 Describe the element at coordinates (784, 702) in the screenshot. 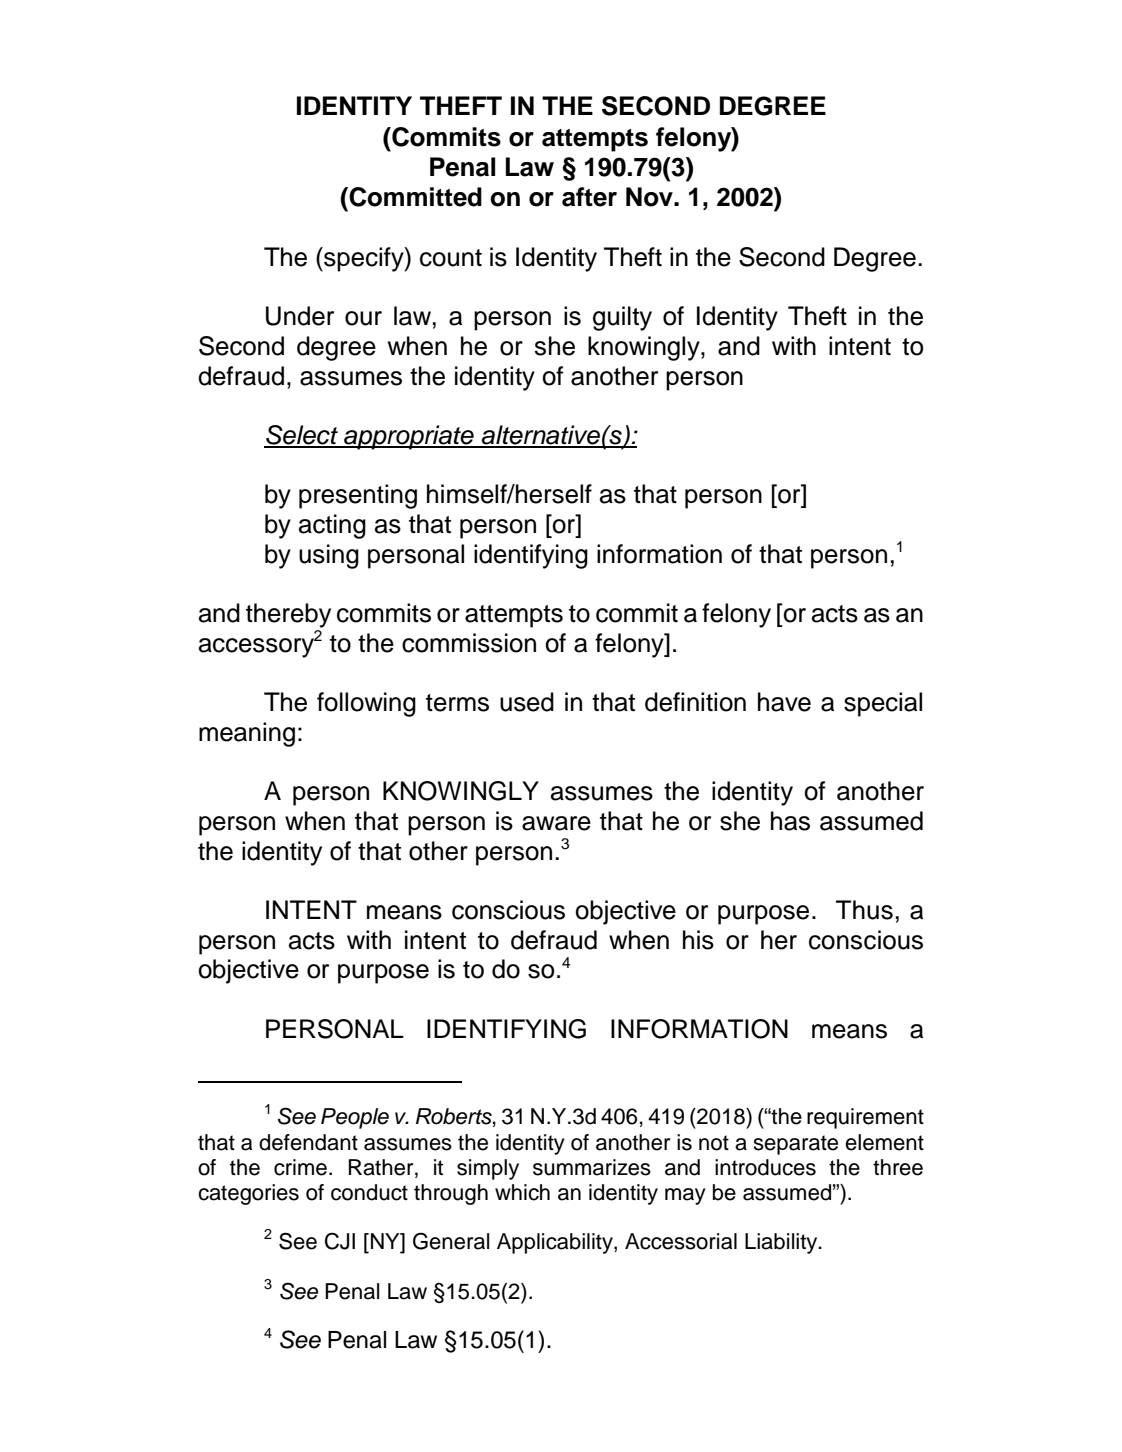

I see `have` at that location.
